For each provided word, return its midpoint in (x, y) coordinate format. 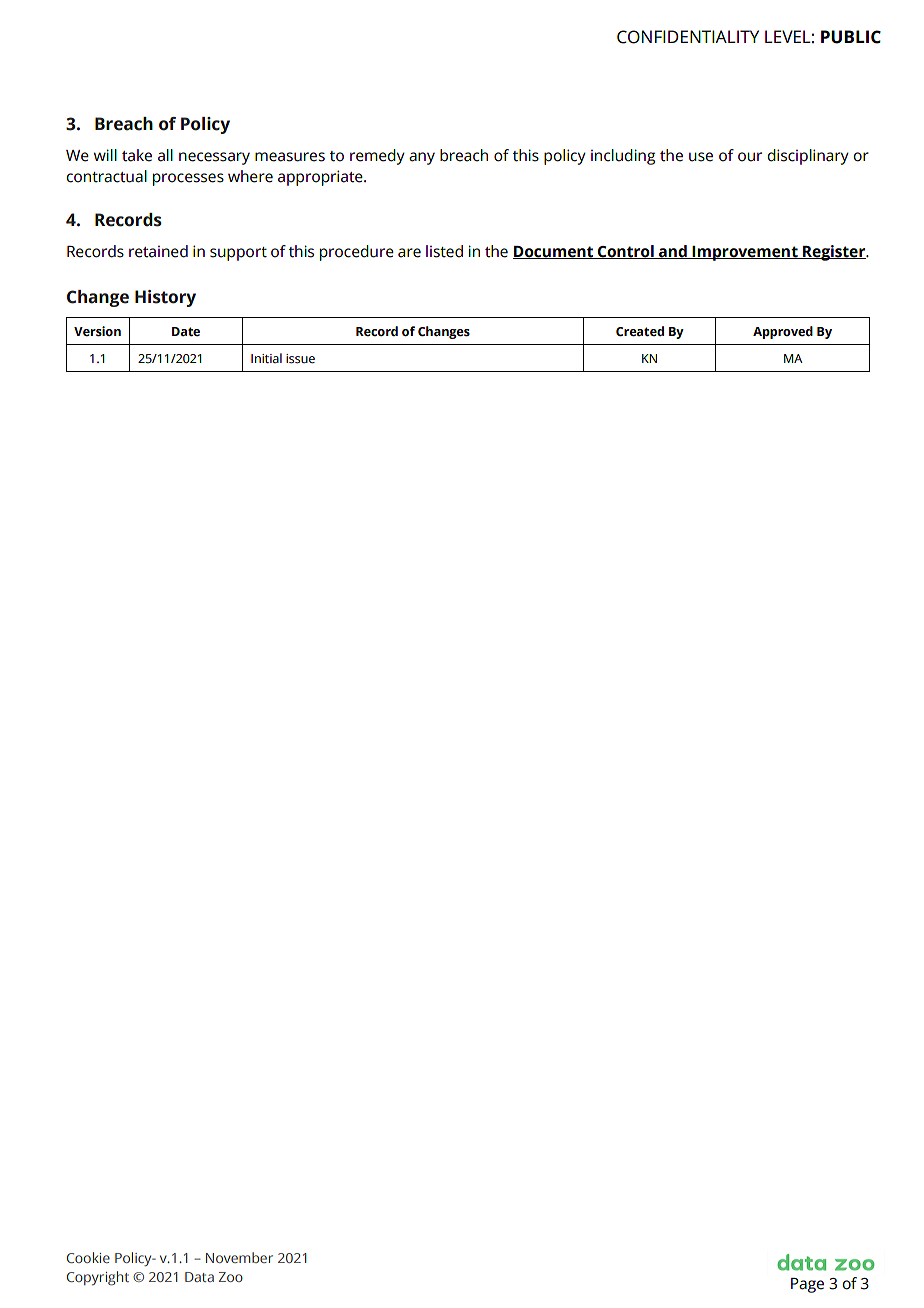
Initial (266, 358)
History (165, 298)
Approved (783, 332)
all (165, 155)
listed (444, 251)
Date (186, 331)
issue (300, 359)
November (239, 1257)
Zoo (231, 1277)
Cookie (88, 1257)
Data (199, 1277)
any (422, 158)
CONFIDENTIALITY (688, 37)
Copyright (98, 1278)
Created (640, 331)
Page (807, 1285)
